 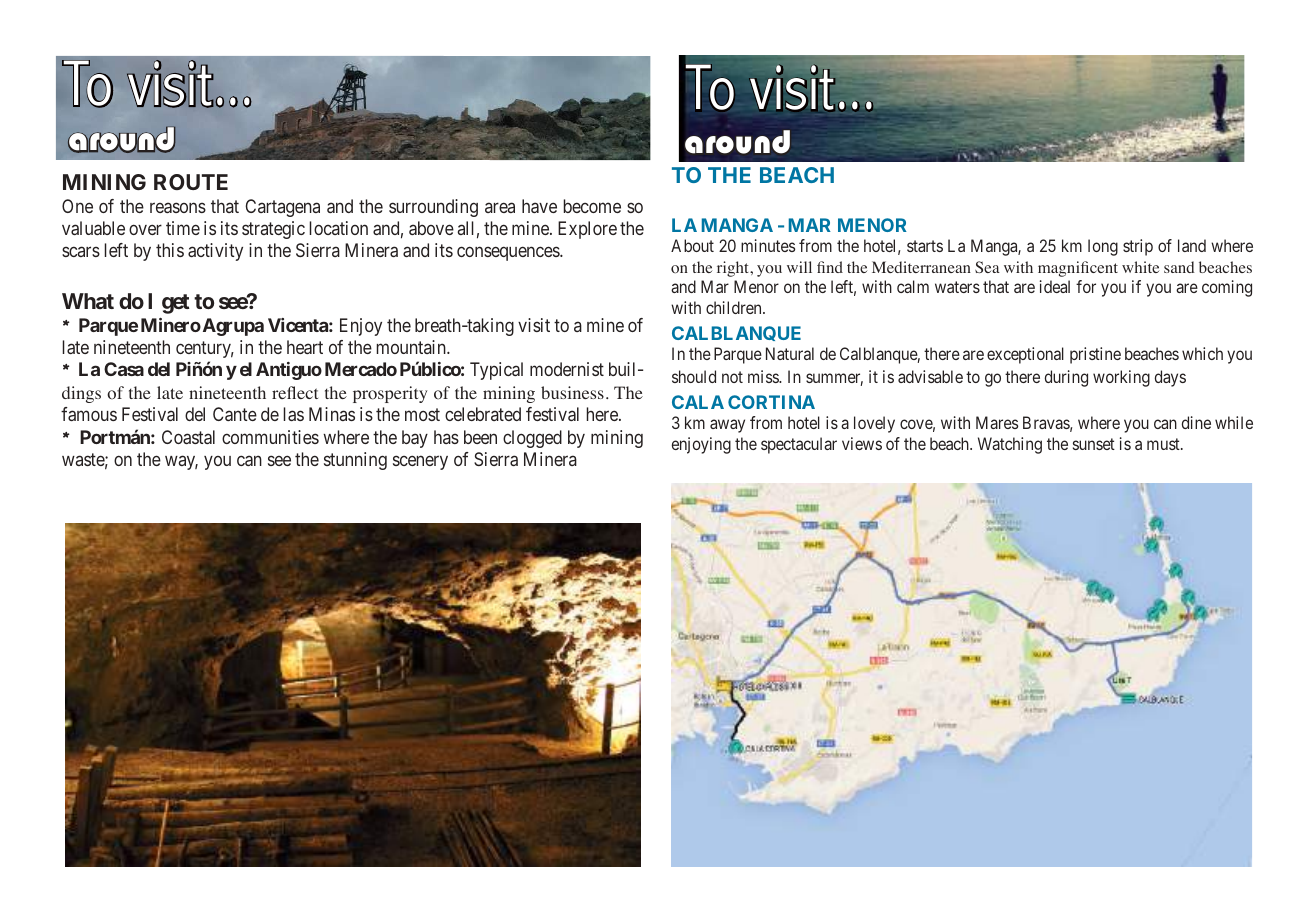 What do you see at coordinates (692, 245) in the screenshot?
I see `About` at bounding box center [692, 245].
